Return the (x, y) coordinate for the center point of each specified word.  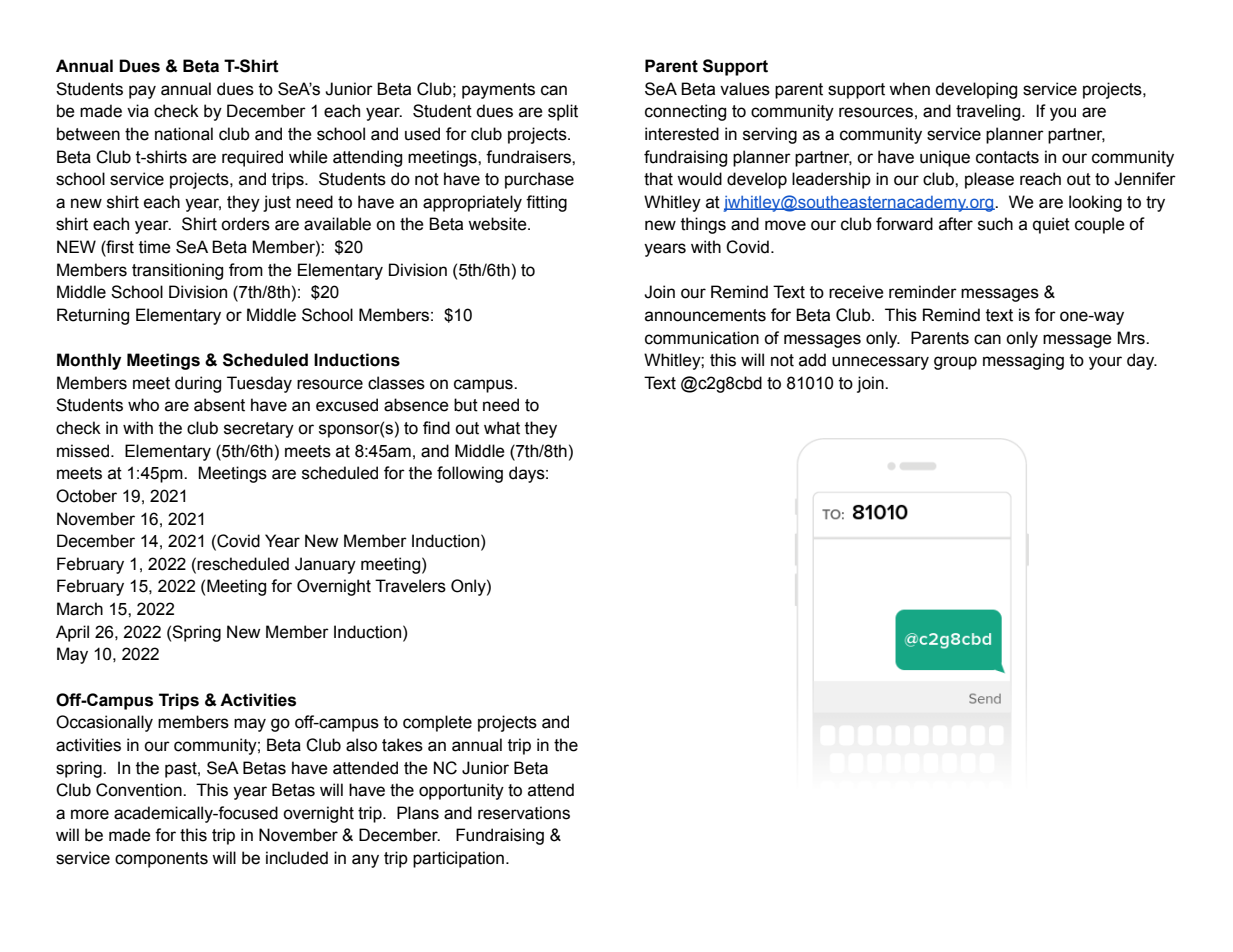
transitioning (177, 271)
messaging (1023, 361)
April (72, 633)
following (470, 474)
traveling (989, 112)
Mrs (1132, 338)
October (86, 496)
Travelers (410, 586)
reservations (524, 813)
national (184, 134)
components (161, 860)
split (563, 112)
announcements (705, 315)
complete (437, 723)
